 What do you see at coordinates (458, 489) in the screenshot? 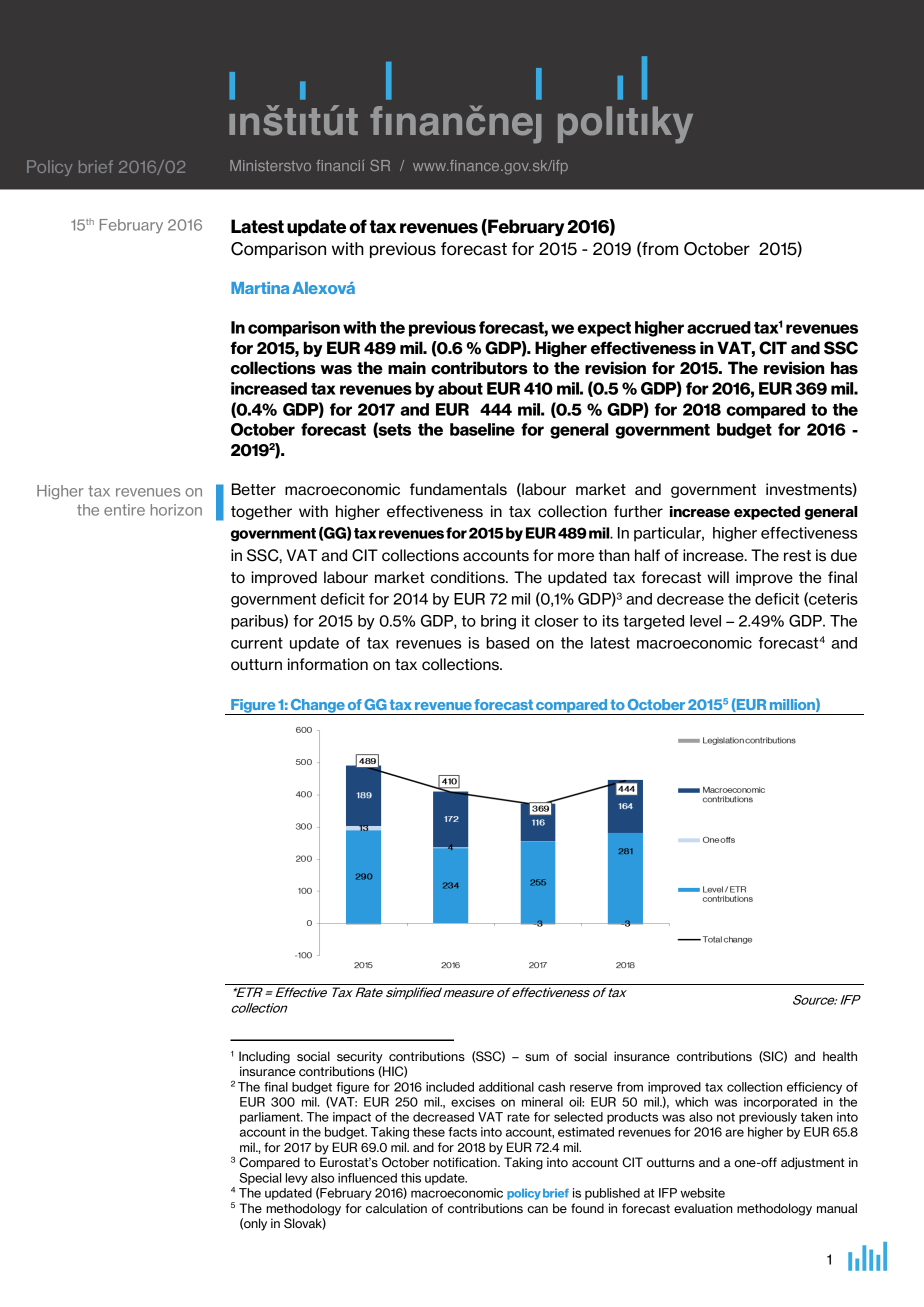
I see `fundamentals` at bounding box center [458, 489].
